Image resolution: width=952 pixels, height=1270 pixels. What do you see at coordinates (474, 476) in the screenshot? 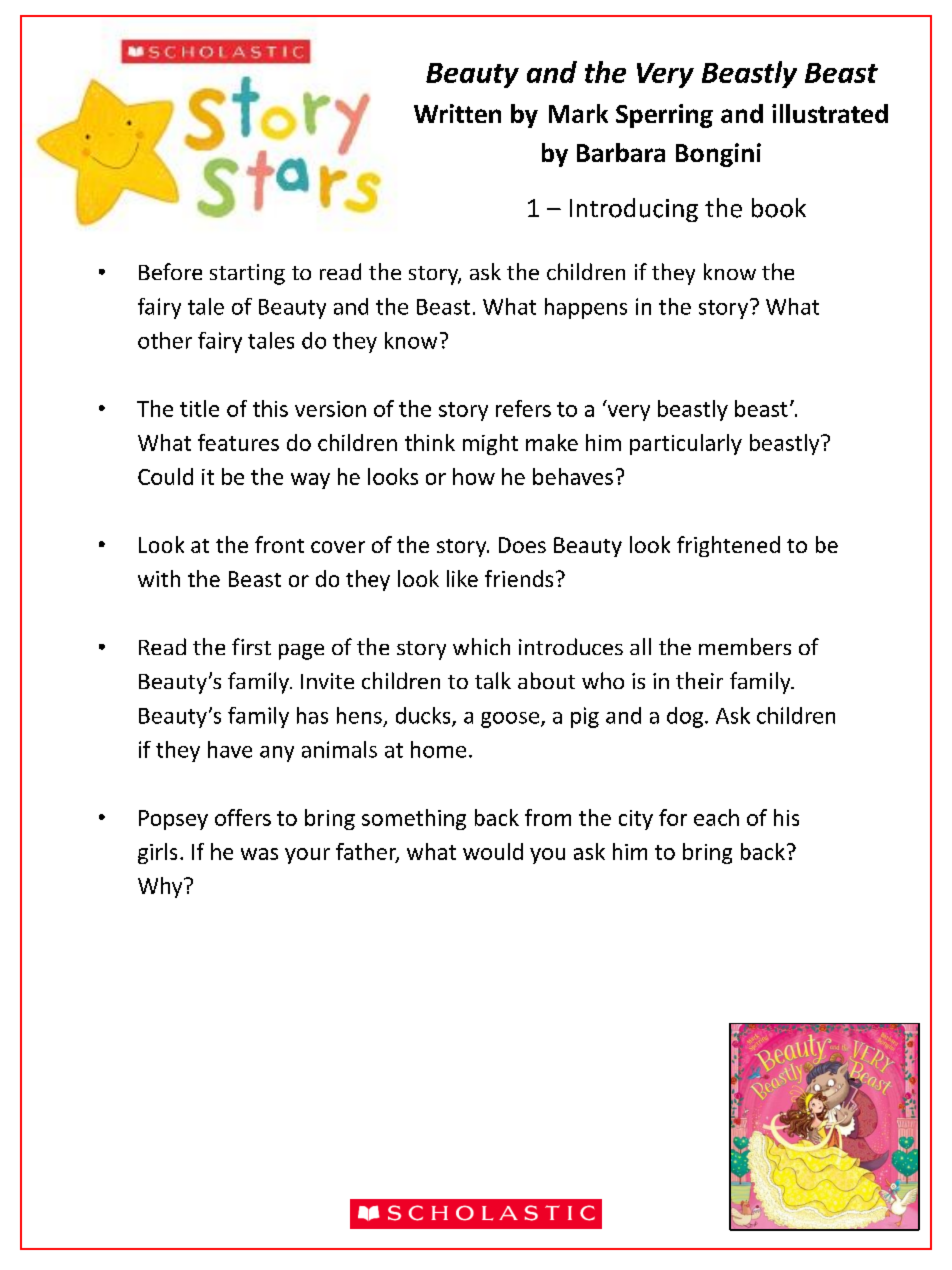
I see `how` at bounding box center [474, 476].
